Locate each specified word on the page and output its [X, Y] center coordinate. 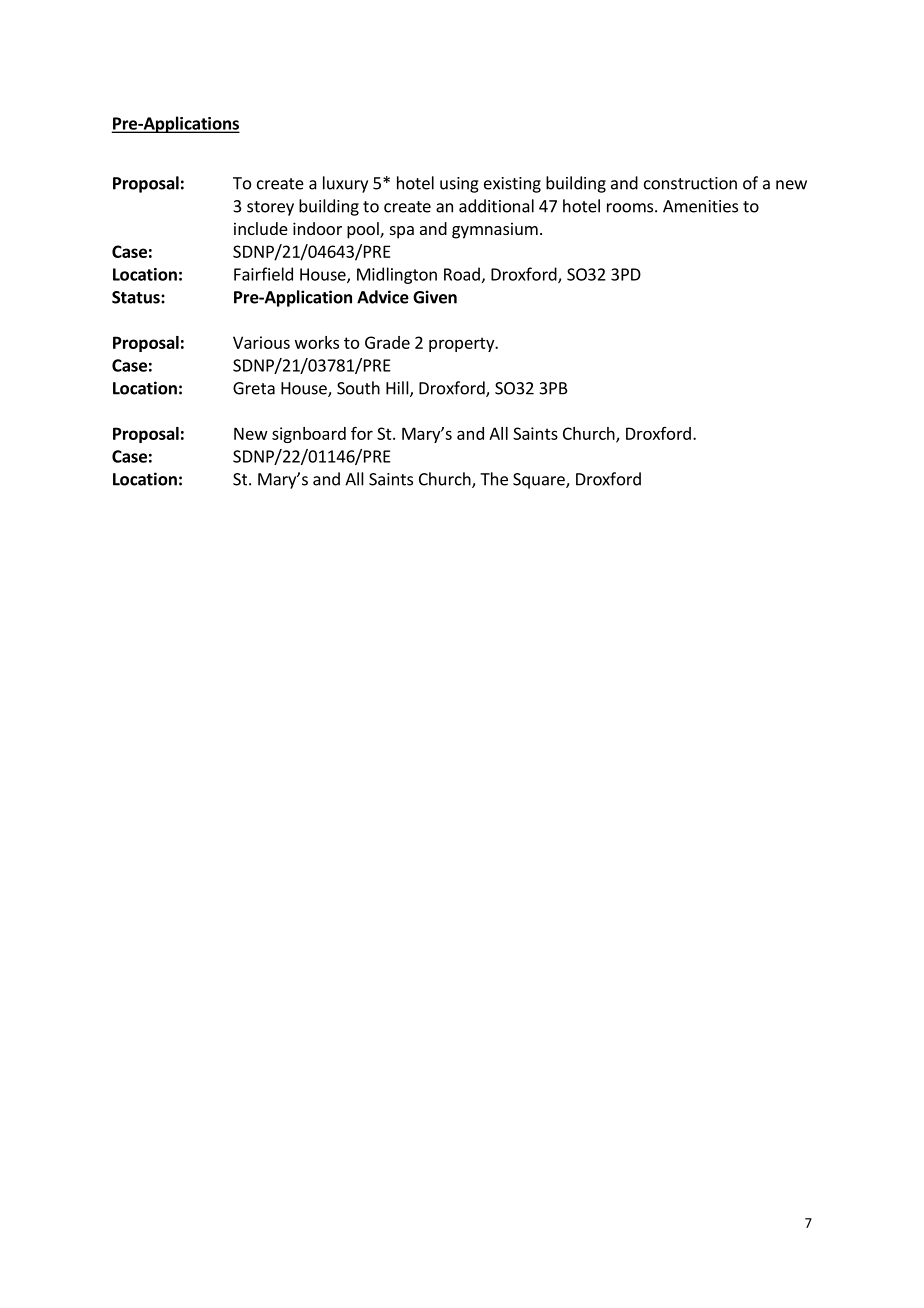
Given [435, 297]
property [462, 344]
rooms [631, 208]
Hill [397, 388]
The [494, 479]
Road [462, 274]
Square [540, 481]
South [358, 388]
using [459, 185]
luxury [345, 184]
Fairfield [263, 274]
